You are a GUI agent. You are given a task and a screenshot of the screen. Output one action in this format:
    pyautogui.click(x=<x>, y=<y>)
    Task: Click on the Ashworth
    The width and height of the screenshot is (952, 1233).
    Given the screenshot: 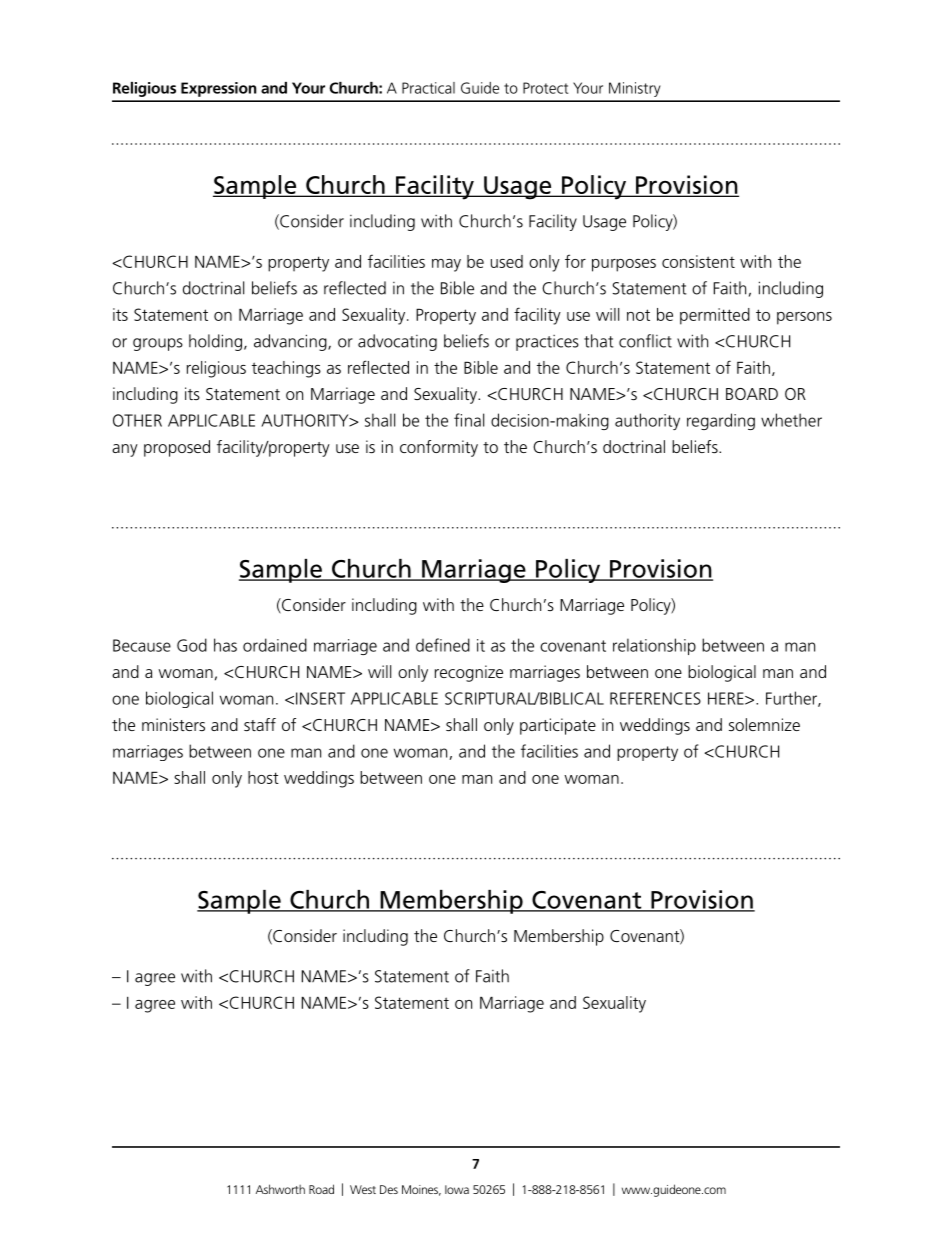 What is the action you would take?
    pyautogui.click(x=280, y=1189)
